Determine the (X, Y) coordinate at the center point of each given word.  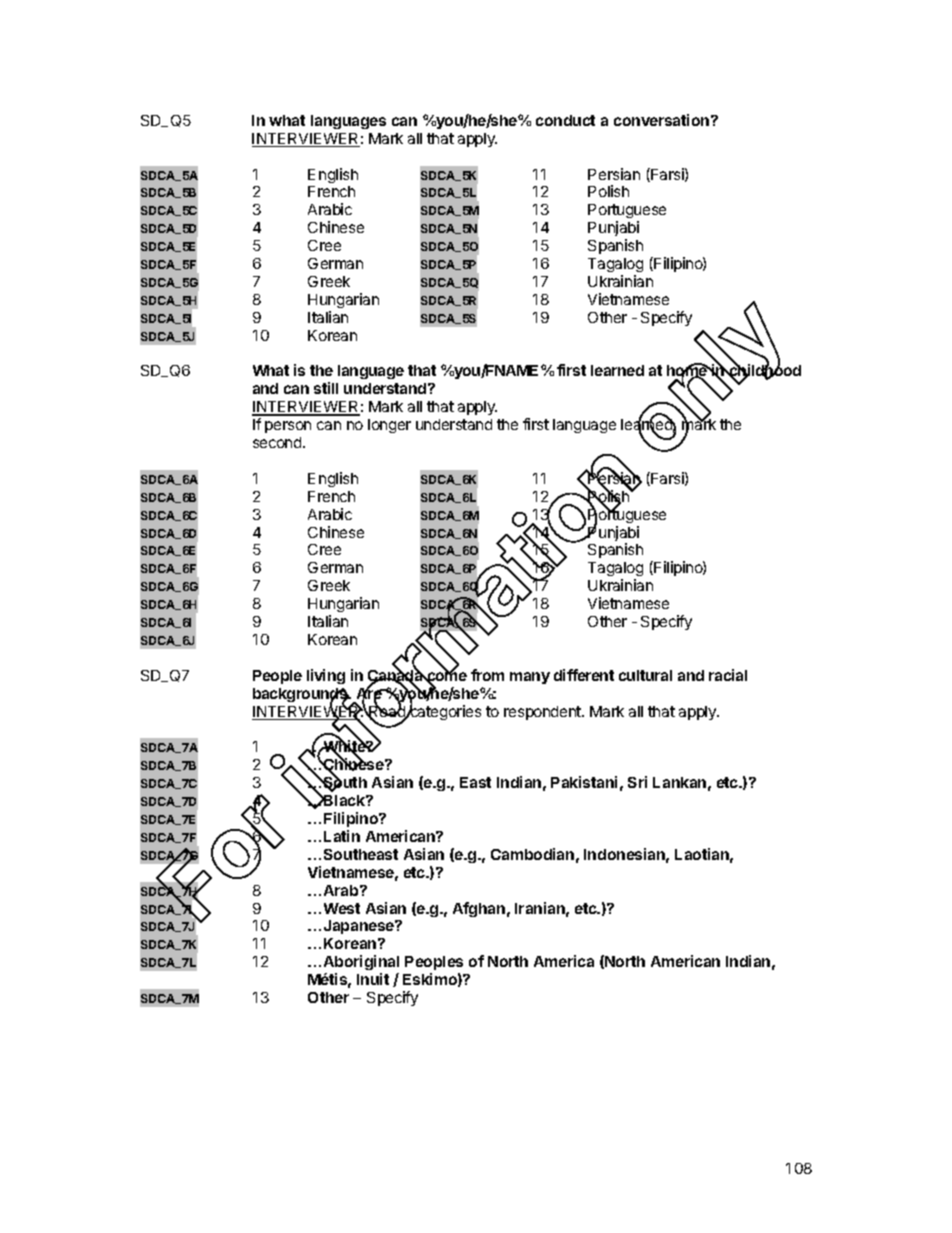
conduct (565, 120)
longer (389, 426)
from (487, 675)
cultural (645, 675)
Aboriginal (361, 964)
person (288, 427)
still (326, 388)
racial (728, 675)
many (530, 678)
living (326, 676)
